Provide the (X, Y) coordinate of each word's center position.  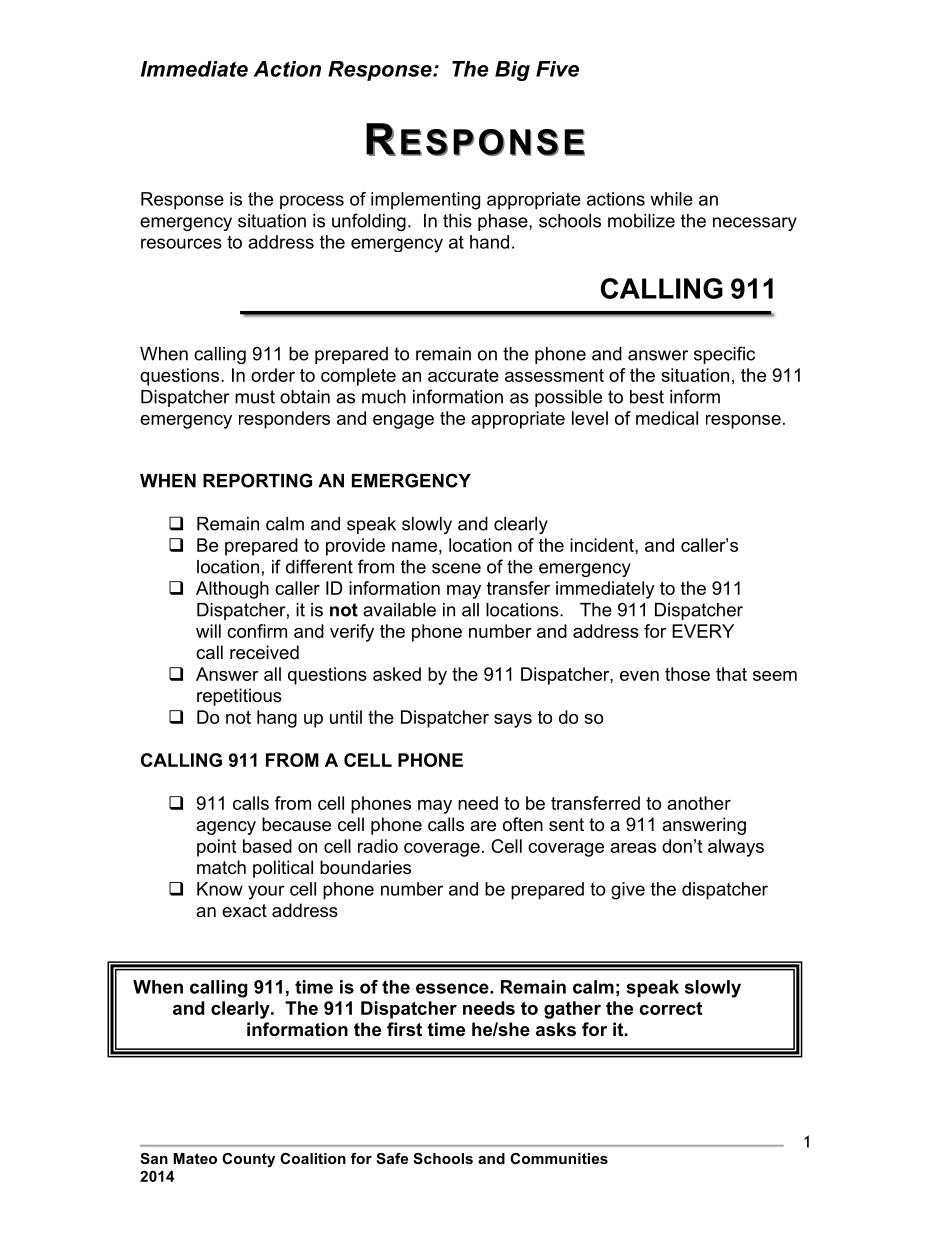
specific (724, 355)
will (208, 631)
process (312, 202)
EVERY (703, 631)
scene (456, 568)
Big (512, 71)
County (248, 1160)
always (736, 848)
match (221, 867)
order (273, 375)
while (671, 199)
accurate (463, 375)
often (523, 824)
